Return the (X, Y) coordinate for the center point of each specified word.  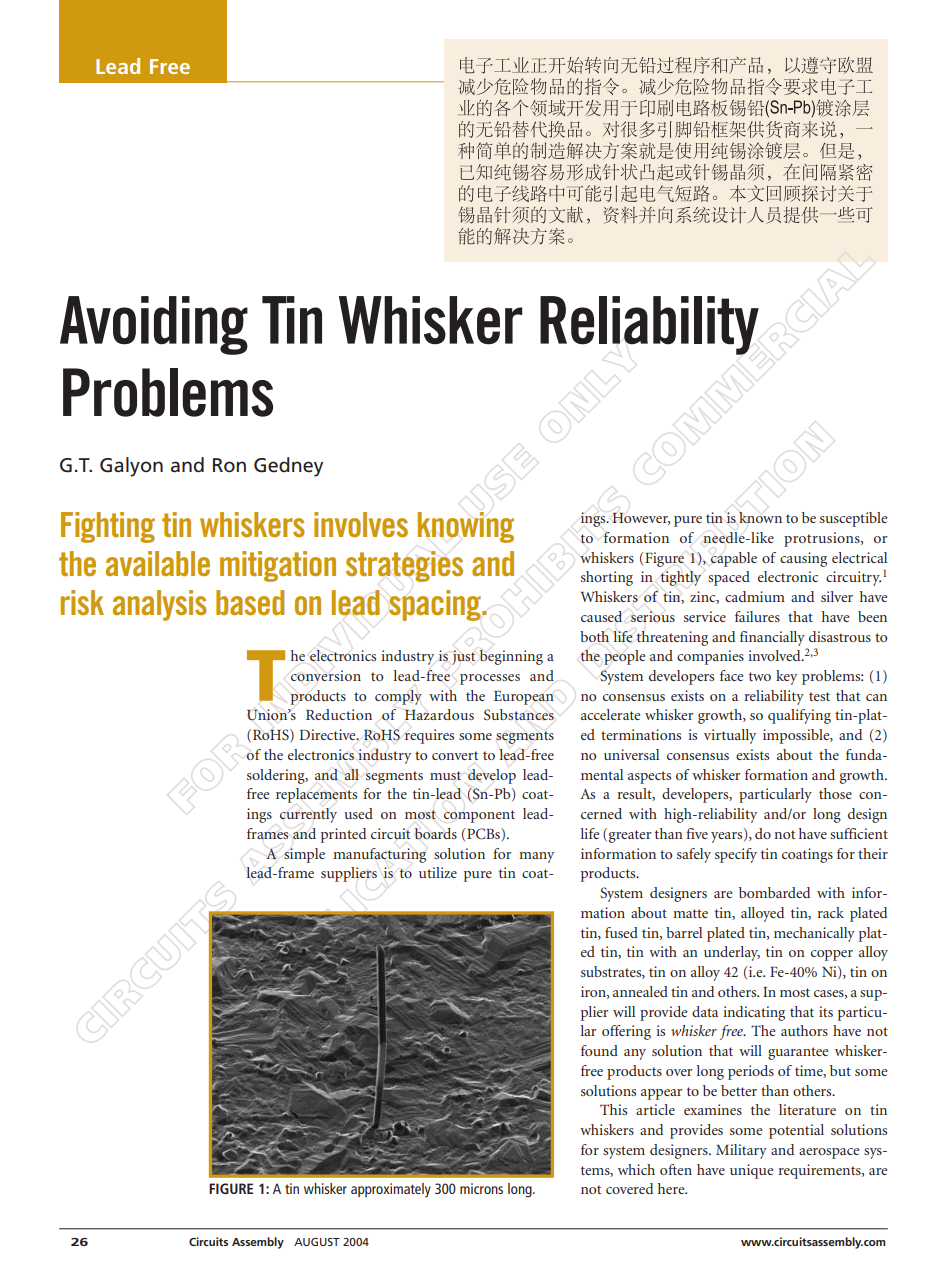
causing (803, 559)
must (445, 775)
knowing (466, 527)
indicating (754, 1013)
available (158, 563)
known (760, 517)
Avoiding (154, 325)
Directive (328, 734)
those (835, 793)
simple (304, 855)
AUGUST (317, 1242)
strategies (404, 566)
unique (751, 1171)
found (599, 1050)
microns (481, 1188)
